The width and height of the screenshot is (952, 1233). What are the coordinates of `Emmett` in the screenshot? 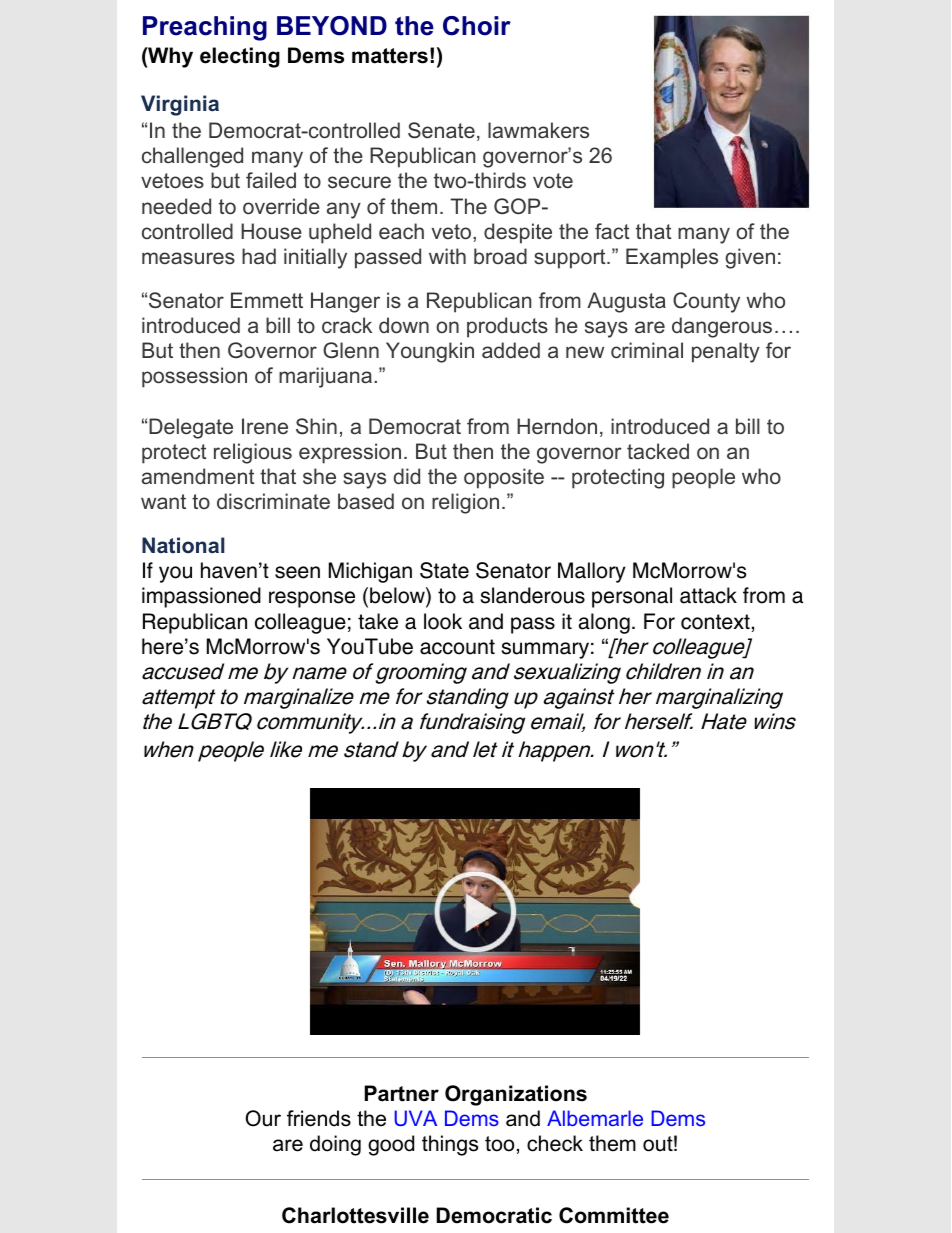 It's located at (267, 300).
